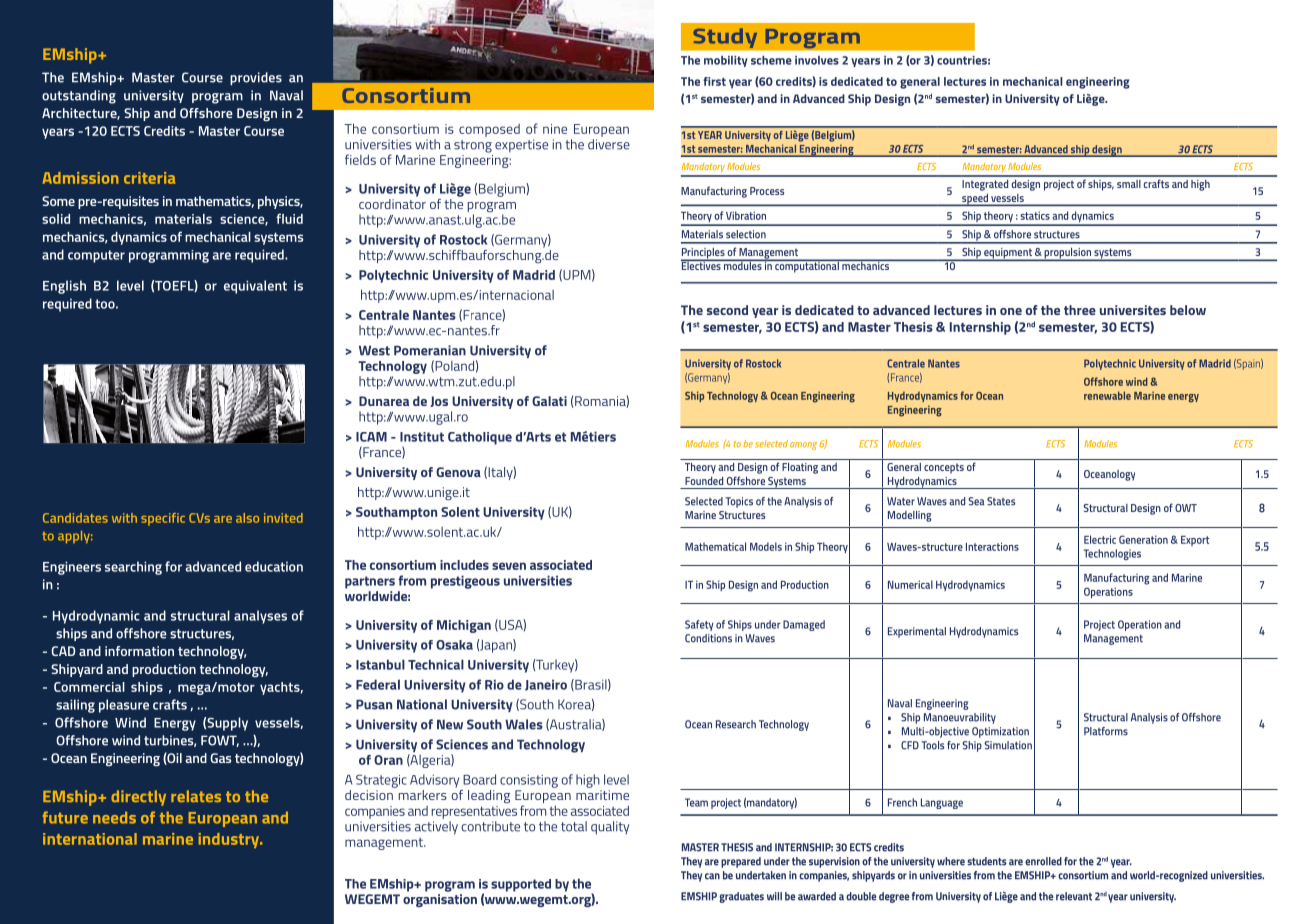  What do you see at coordinates (260, 617) in the document?
I see `analyses` at bounding box center [260, 617].
